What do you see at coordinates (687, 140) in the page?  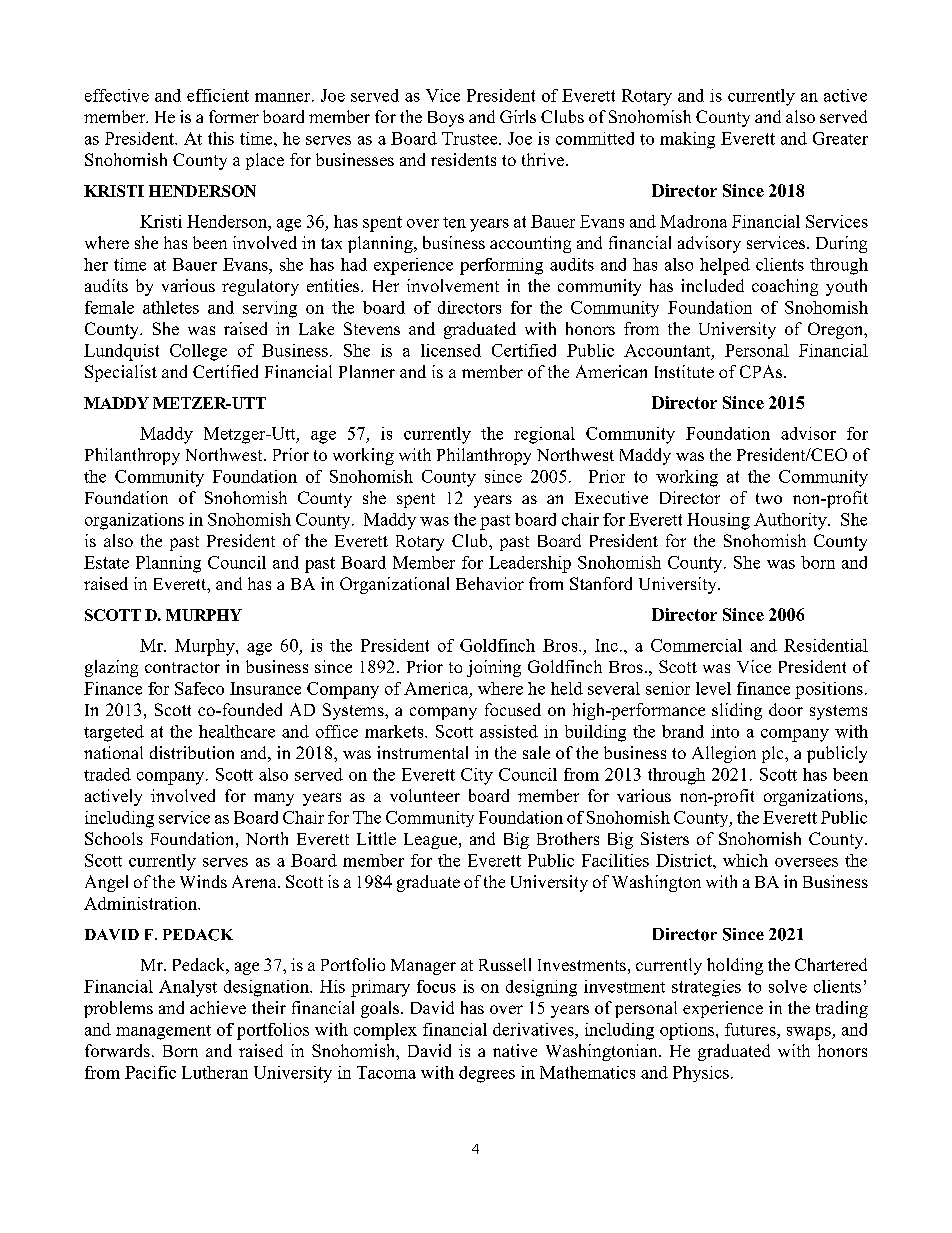 I see `making` at bounding box center [687, 140].
